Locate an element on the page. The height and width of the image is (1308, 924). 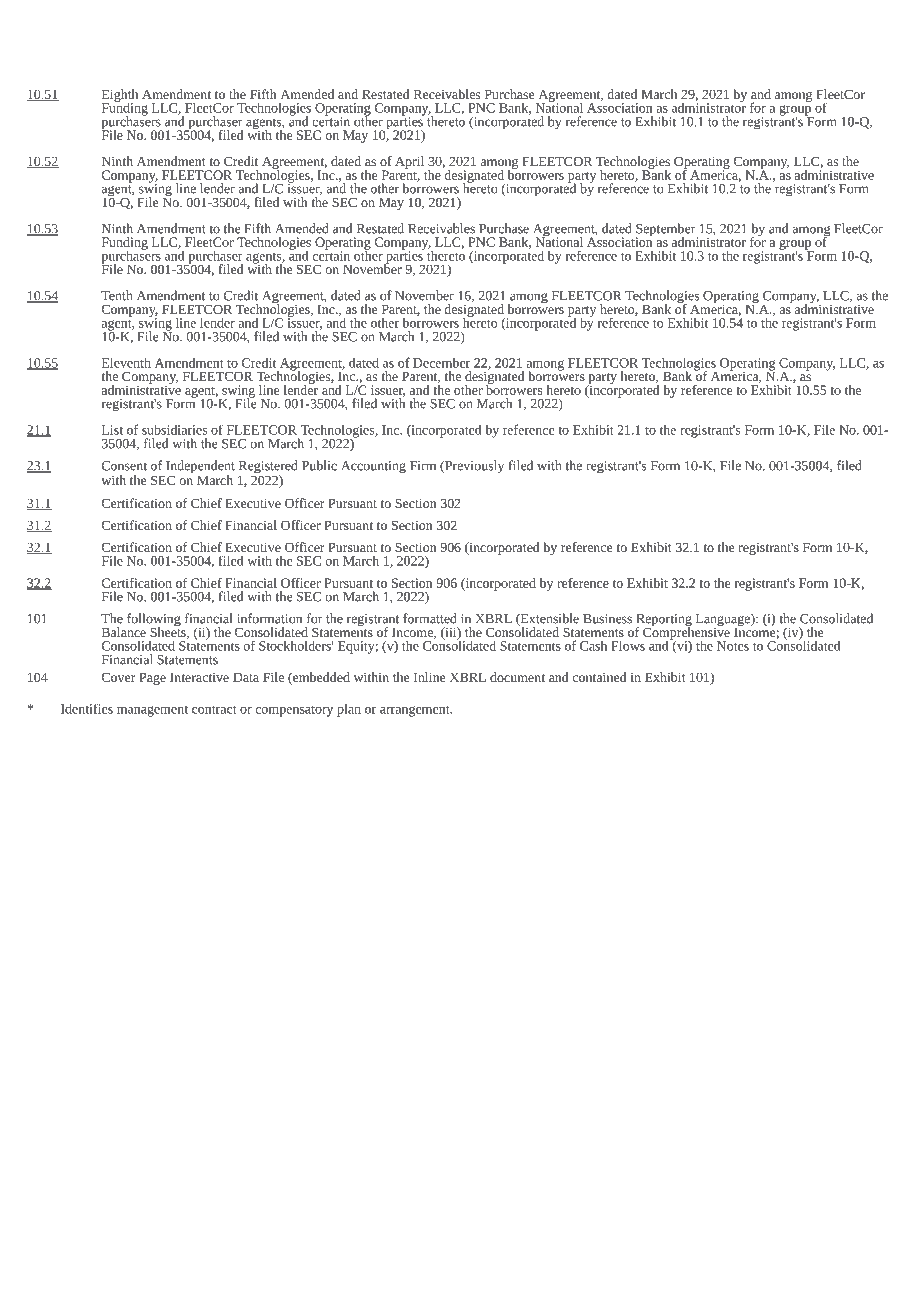
December is located at coordinates (441, 362).
